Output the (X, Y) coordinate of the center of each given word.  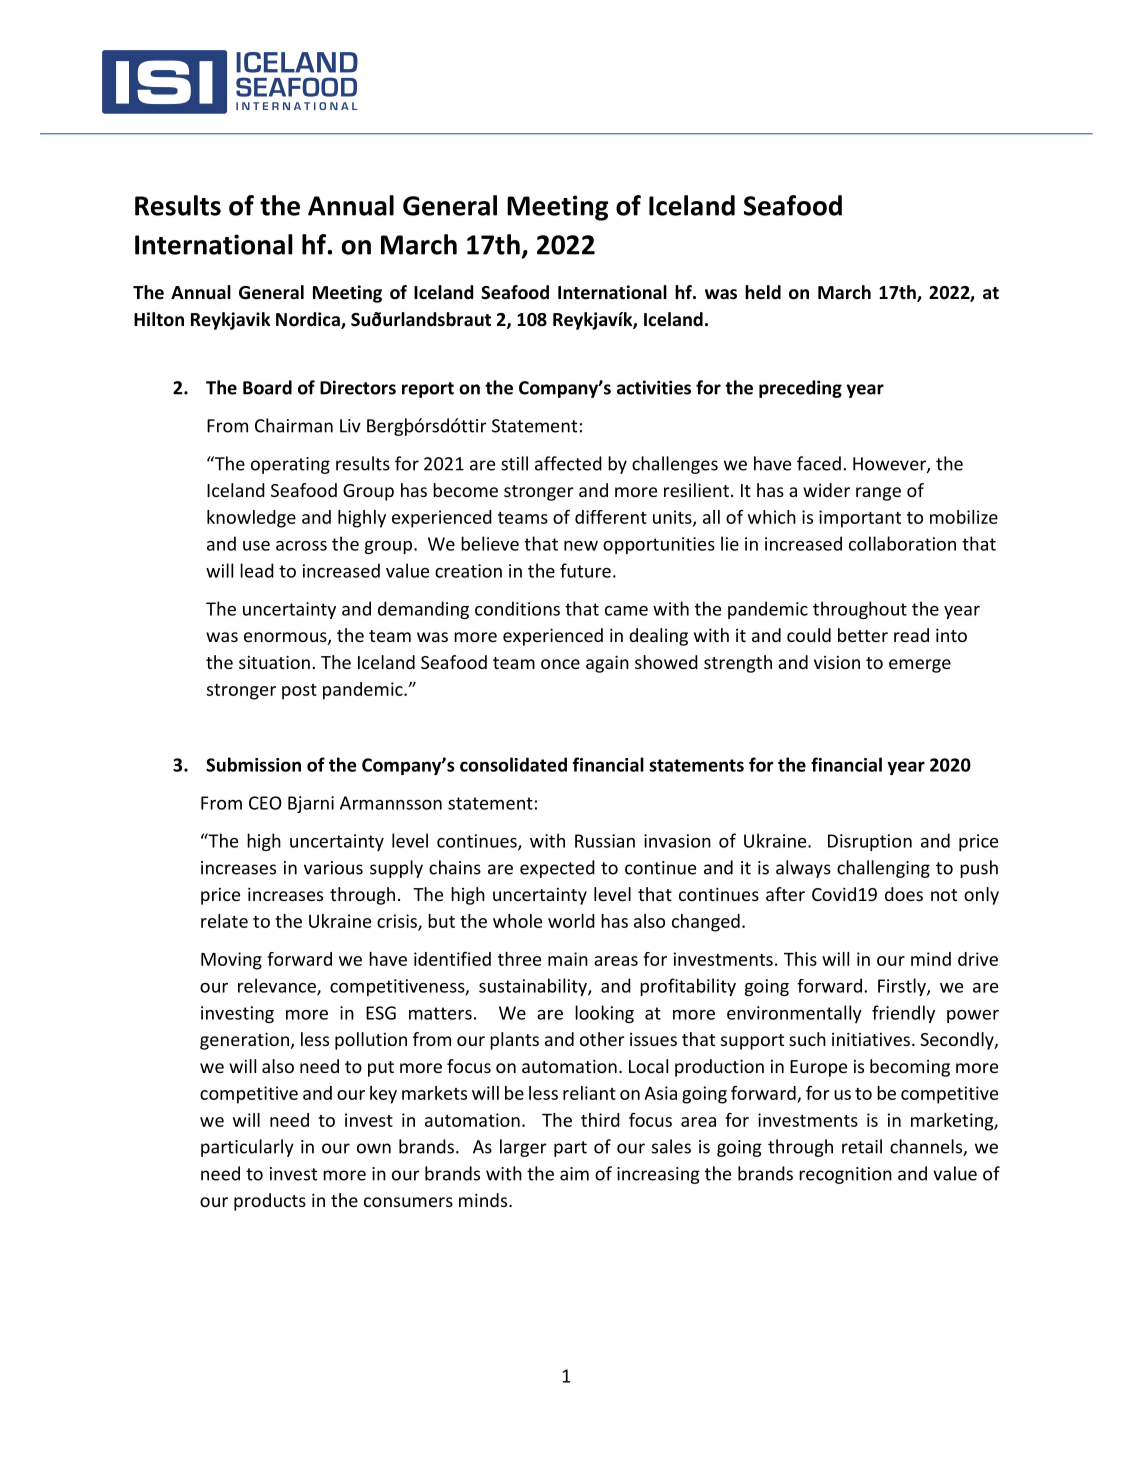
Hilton (159, 319)
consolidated (513, 764)
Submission (253, 764)
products (270, 1202)
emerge (920, 666)
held (763, 292)
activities (654, 387)
